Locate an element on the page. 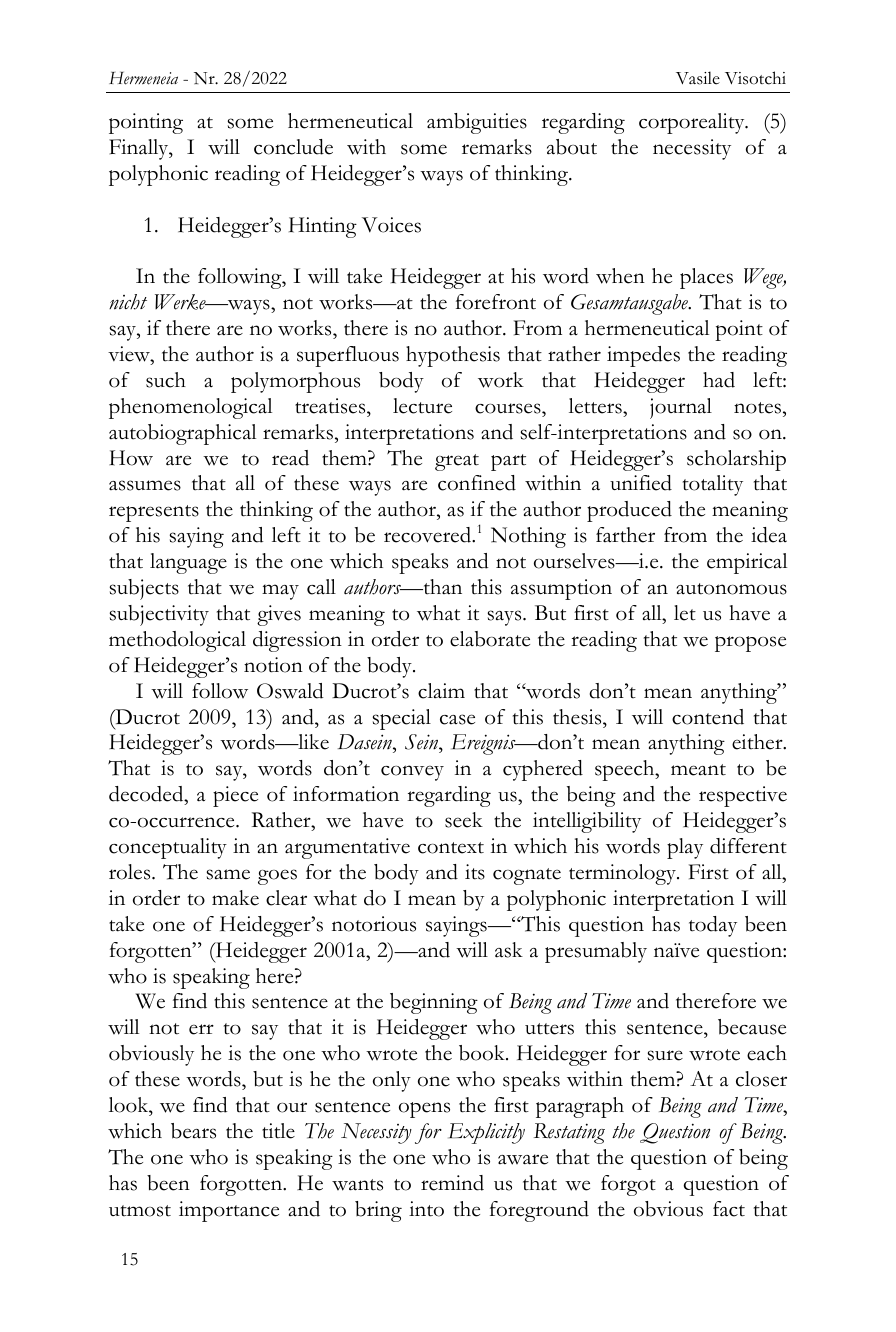 This image has height=1332, width=896. corporeality is located at coordinates (693, 123).
